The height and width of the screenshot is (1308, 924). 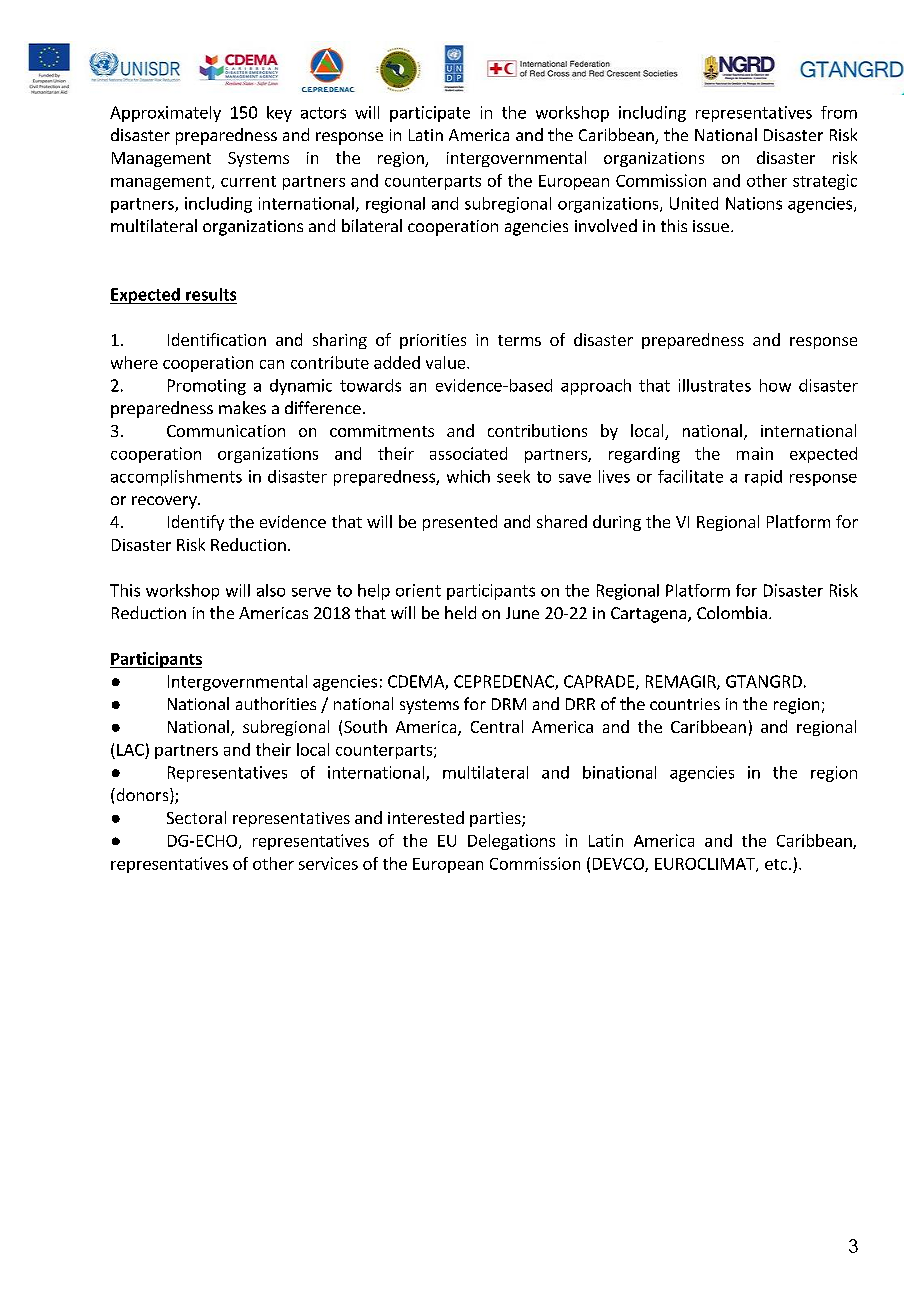 I want to click on Promoting, so click(x=207, y=387).
